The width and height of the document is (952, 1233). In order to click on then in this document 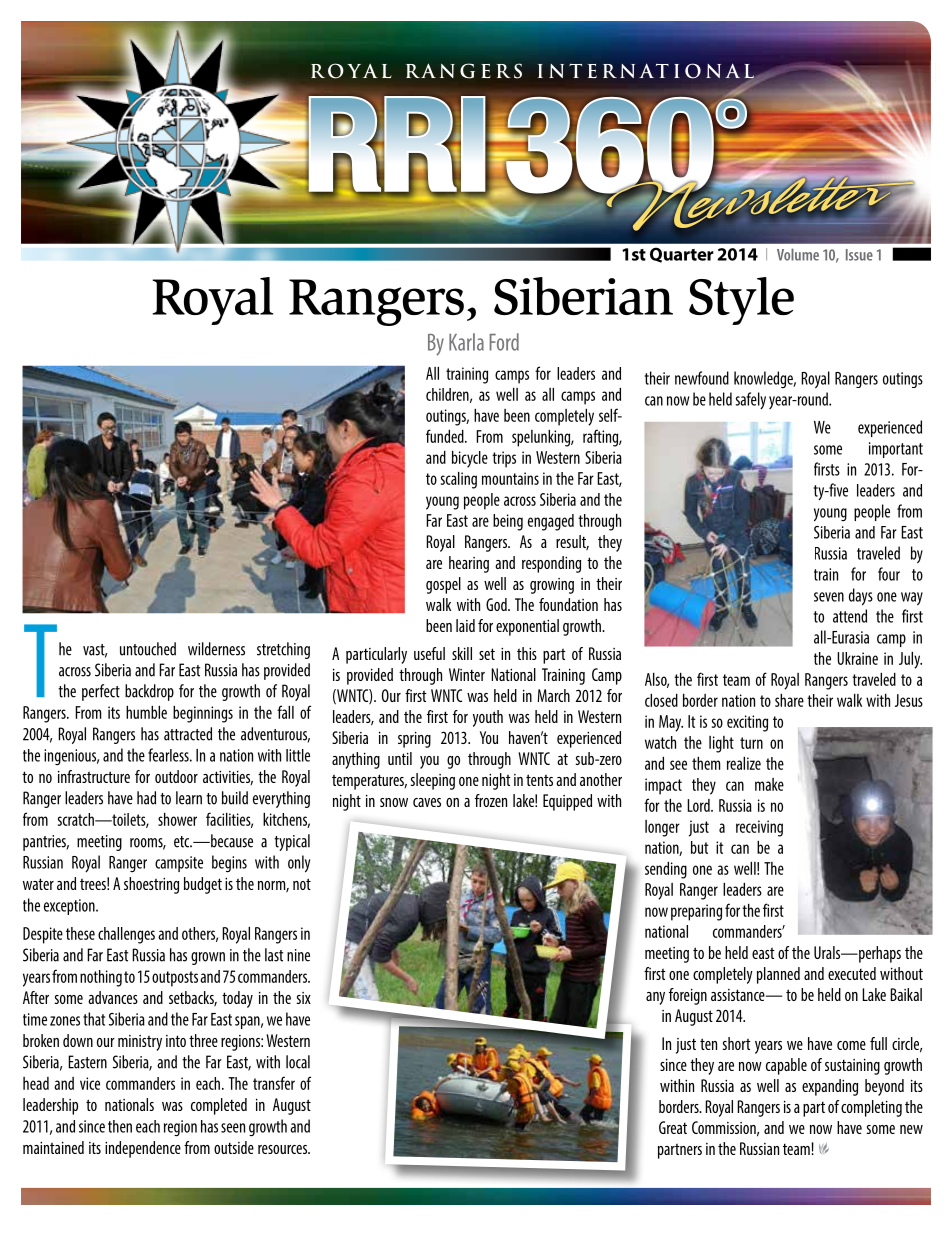, I will do `click(120, 1126)`.
